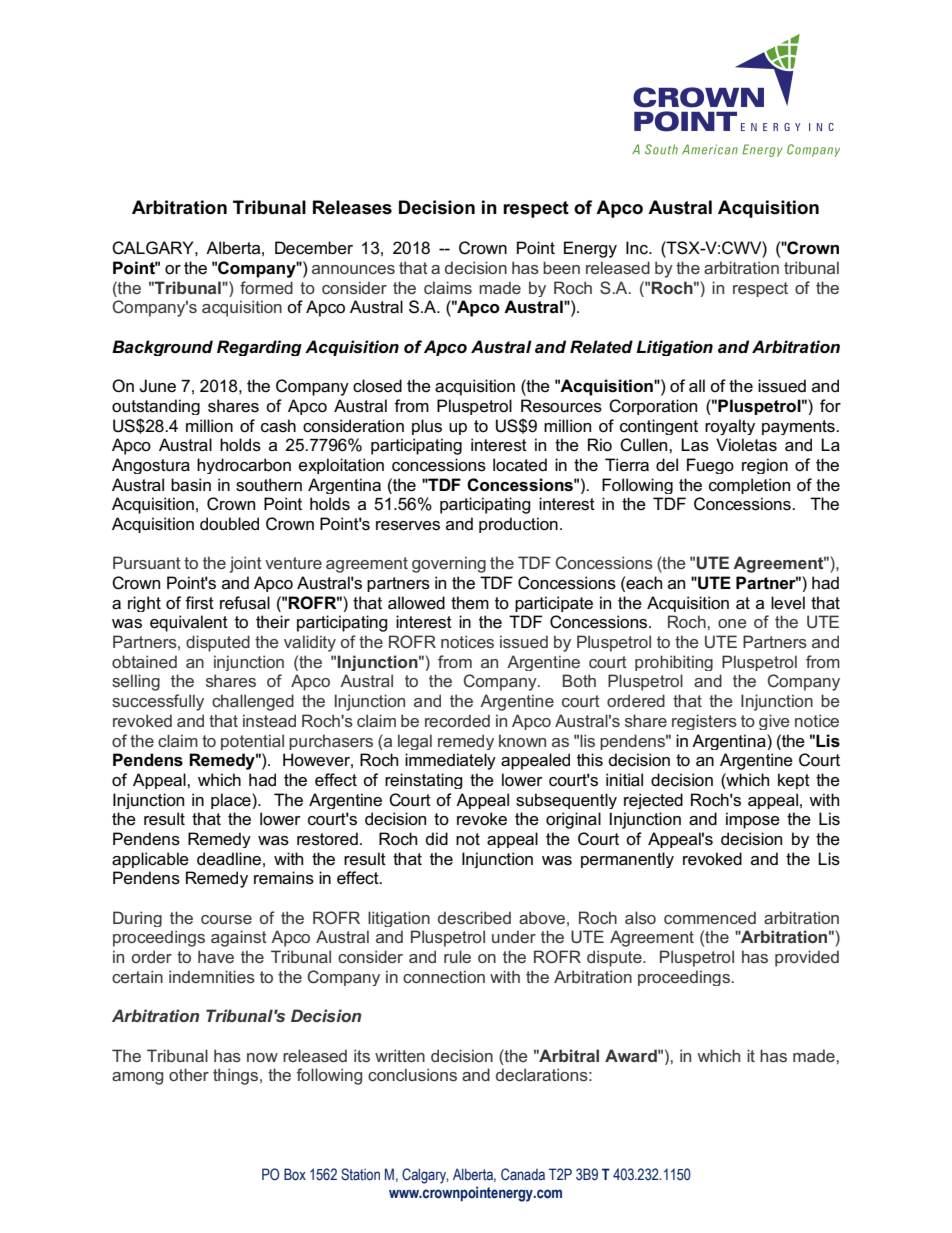  I want to click on Inc, so click(638, 247).
